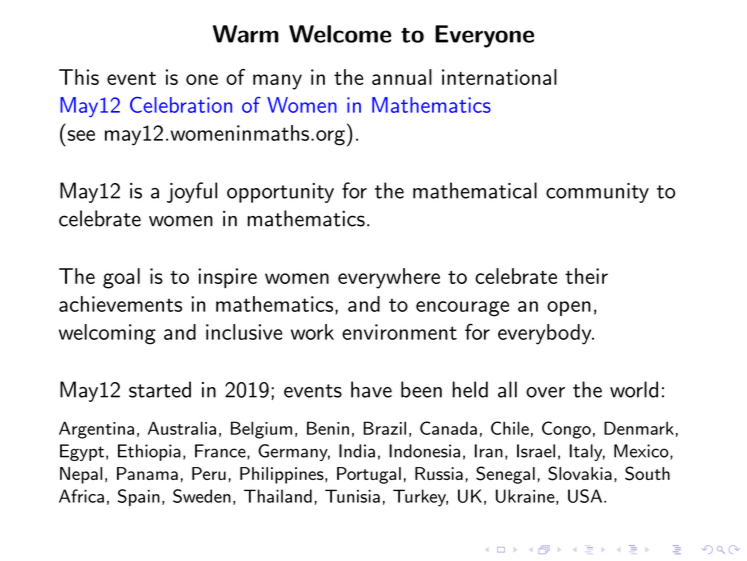 This page has width=747, height=561. I want to click on Panama, so click(147, 473).
